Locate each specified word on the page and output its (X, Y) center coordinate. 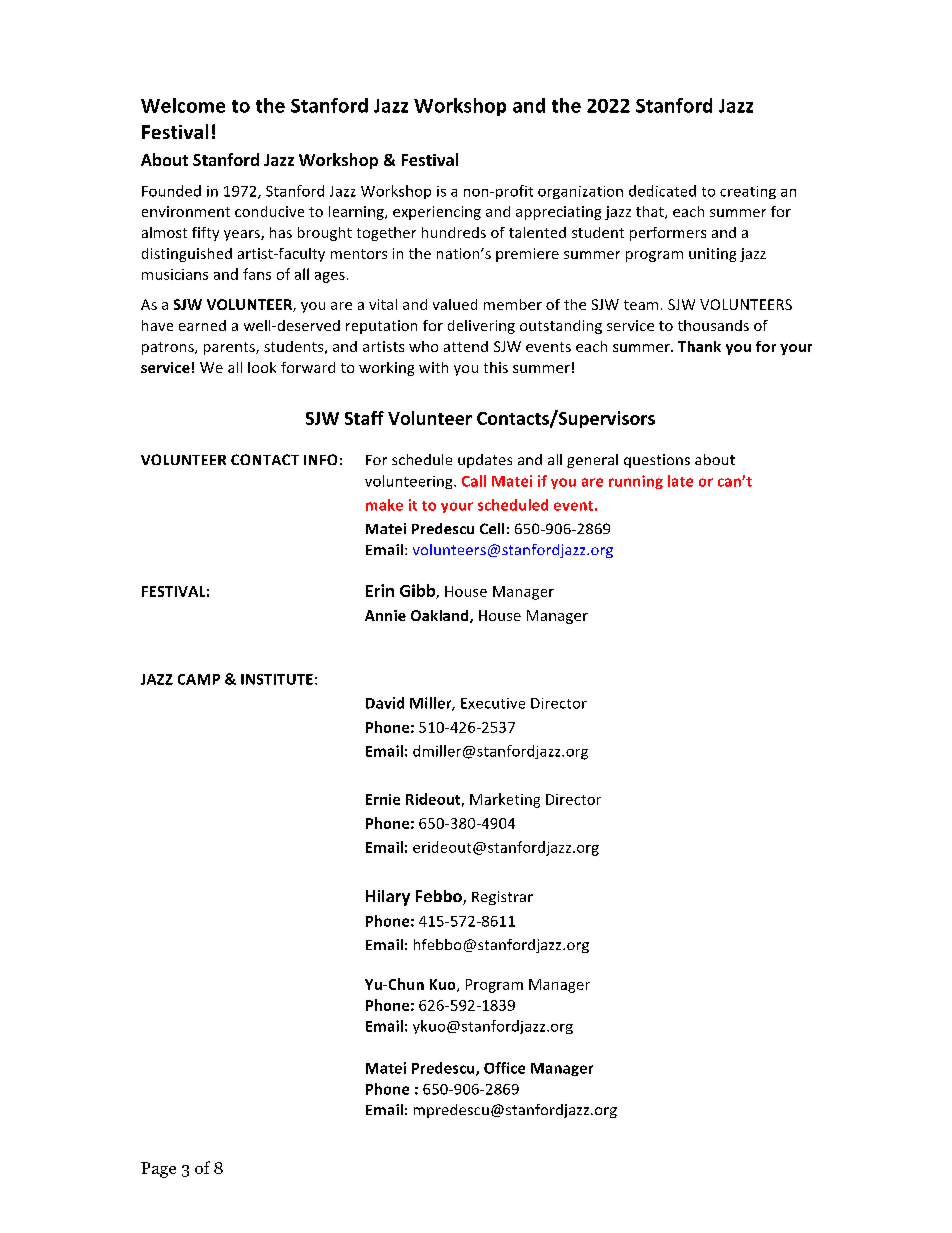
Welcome (183, 105)
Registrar (502, 898)
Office (504, 1068)
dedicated (662, 191)
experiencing (437, 213)
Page (158, 1170)
